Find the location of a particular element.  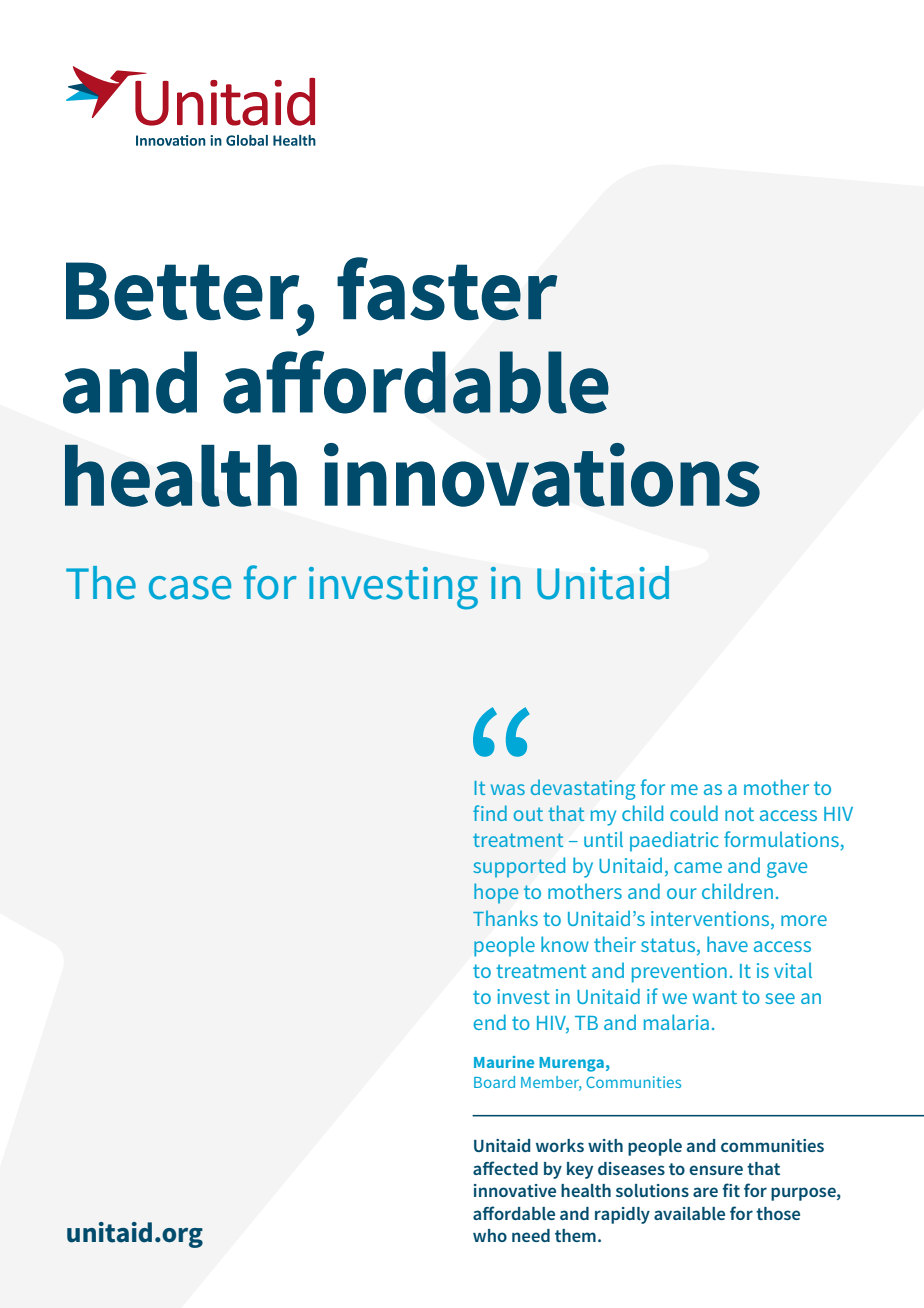

end is located at coordinates (489, 1022).
